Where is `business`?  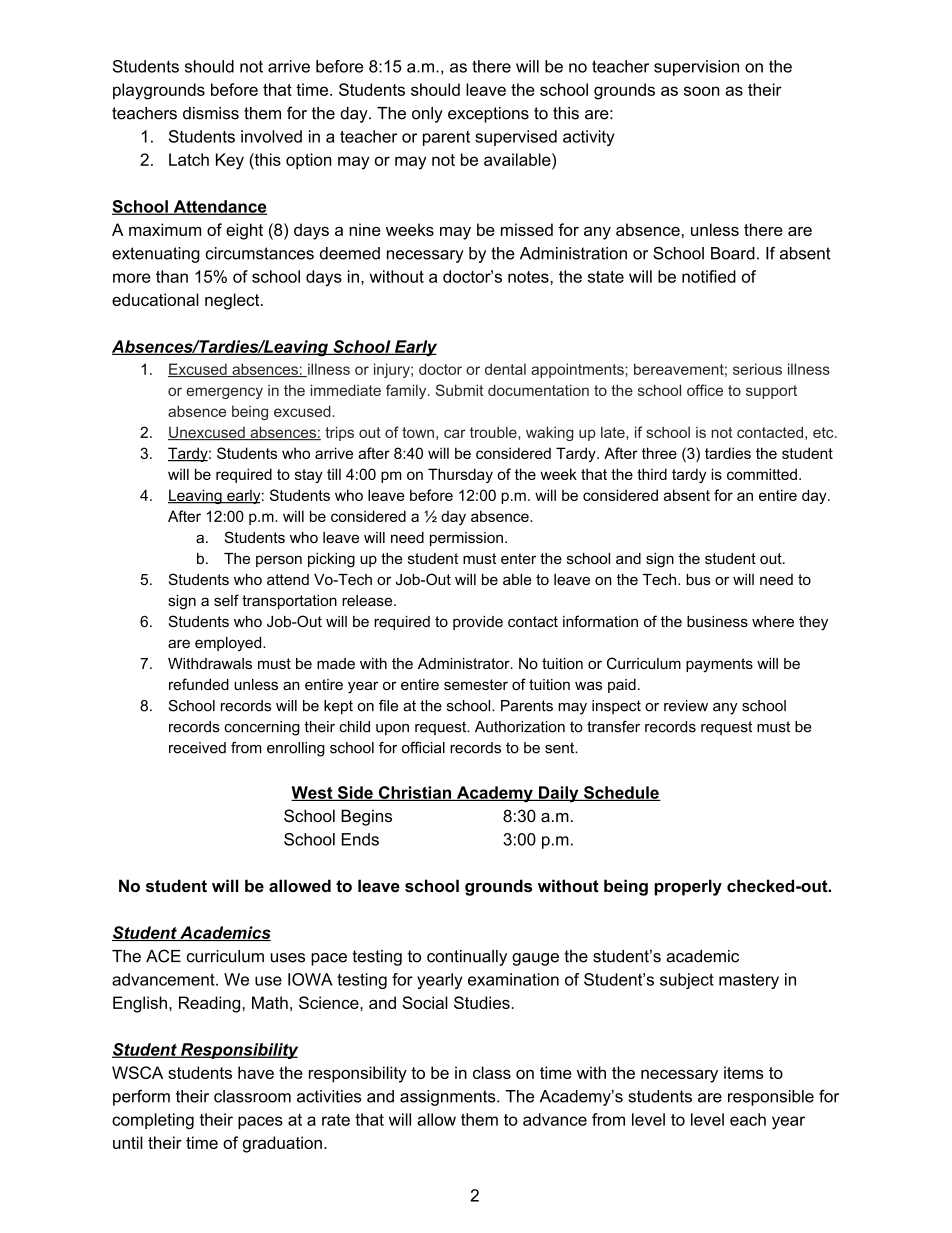
business is located at coordinates (717, 621).
